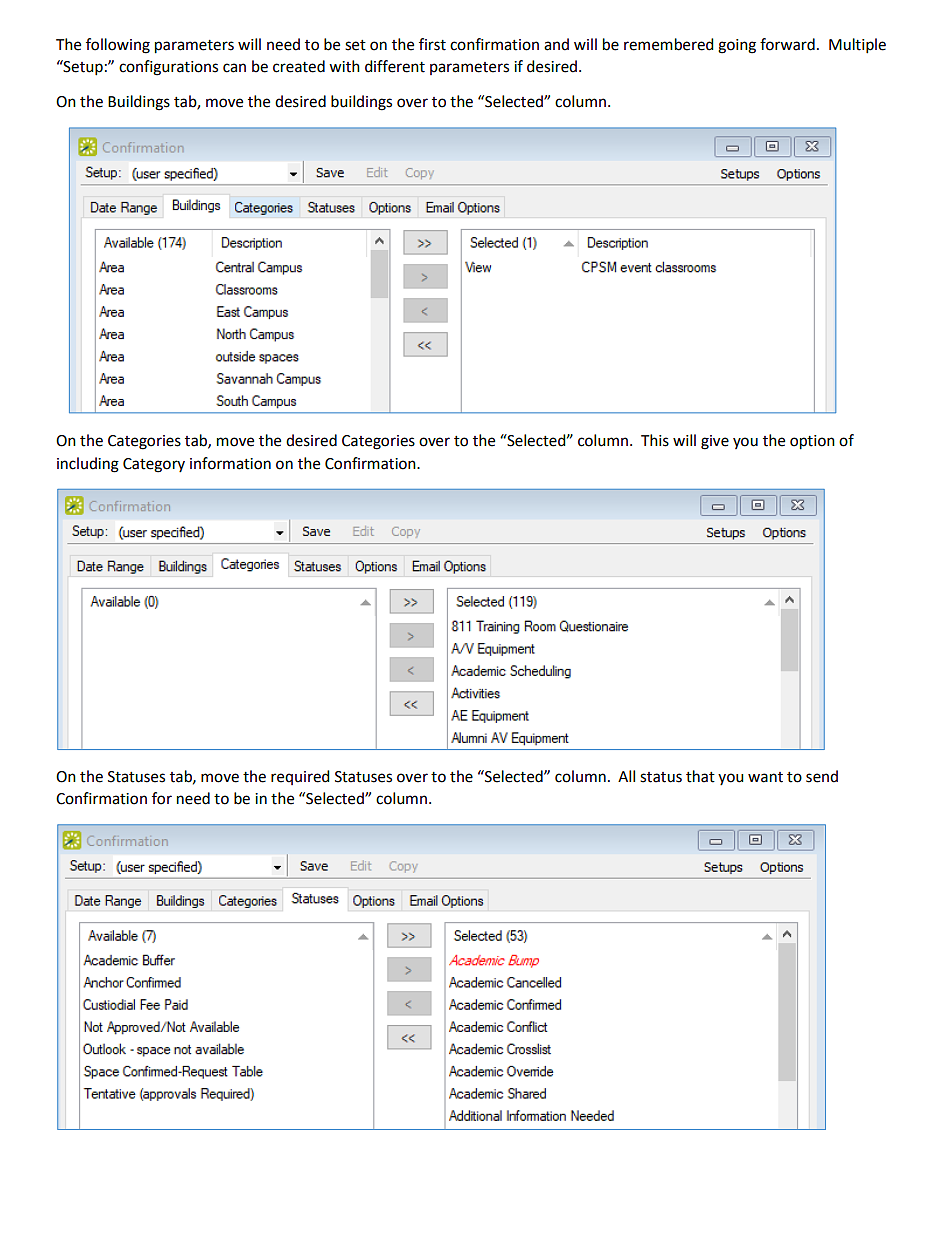 The image size is (952, 1233). I want to click on option, so click(812, 442).
